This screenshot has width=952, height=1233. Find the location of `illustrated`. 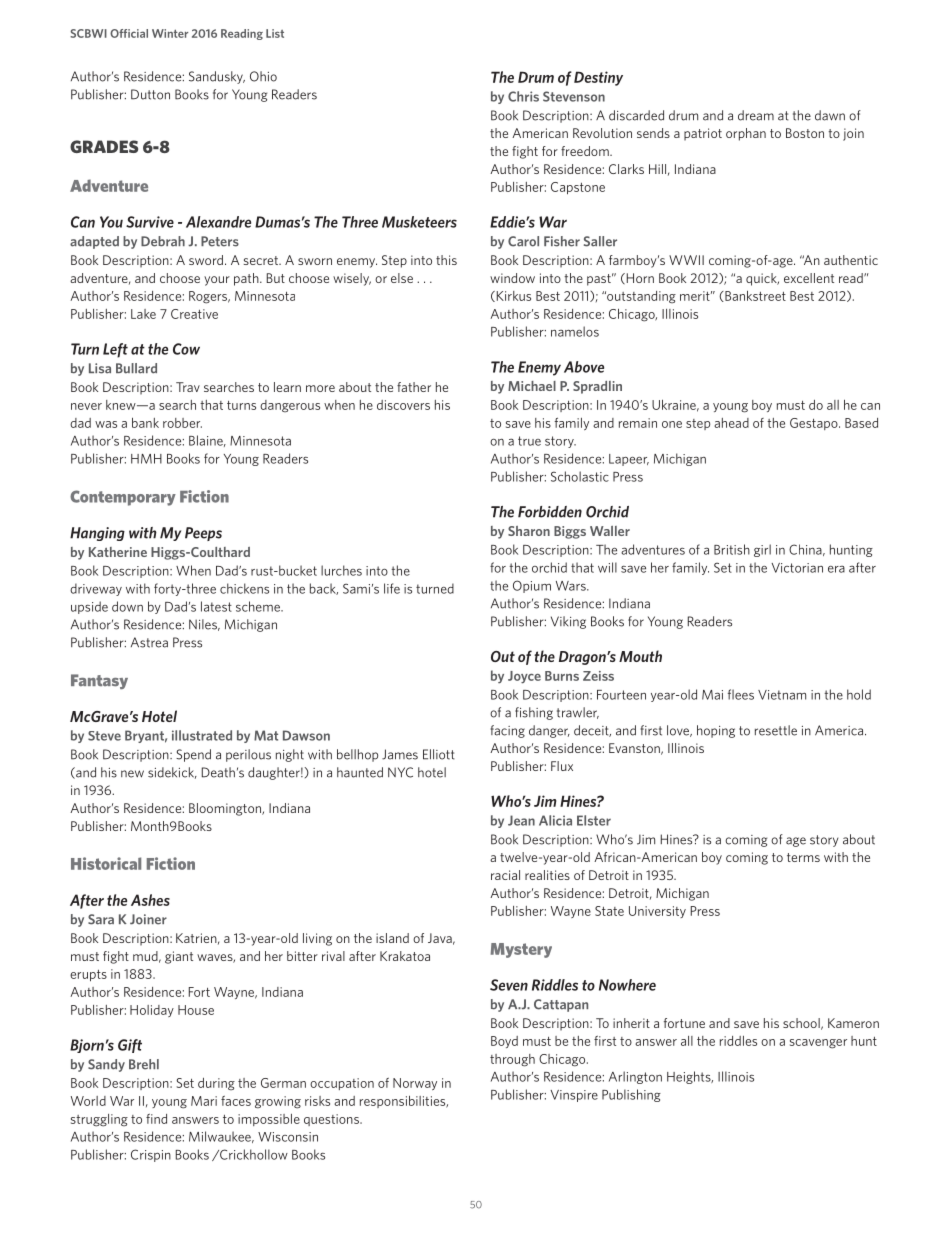

illustrated is located at coordinates (202, 735).
